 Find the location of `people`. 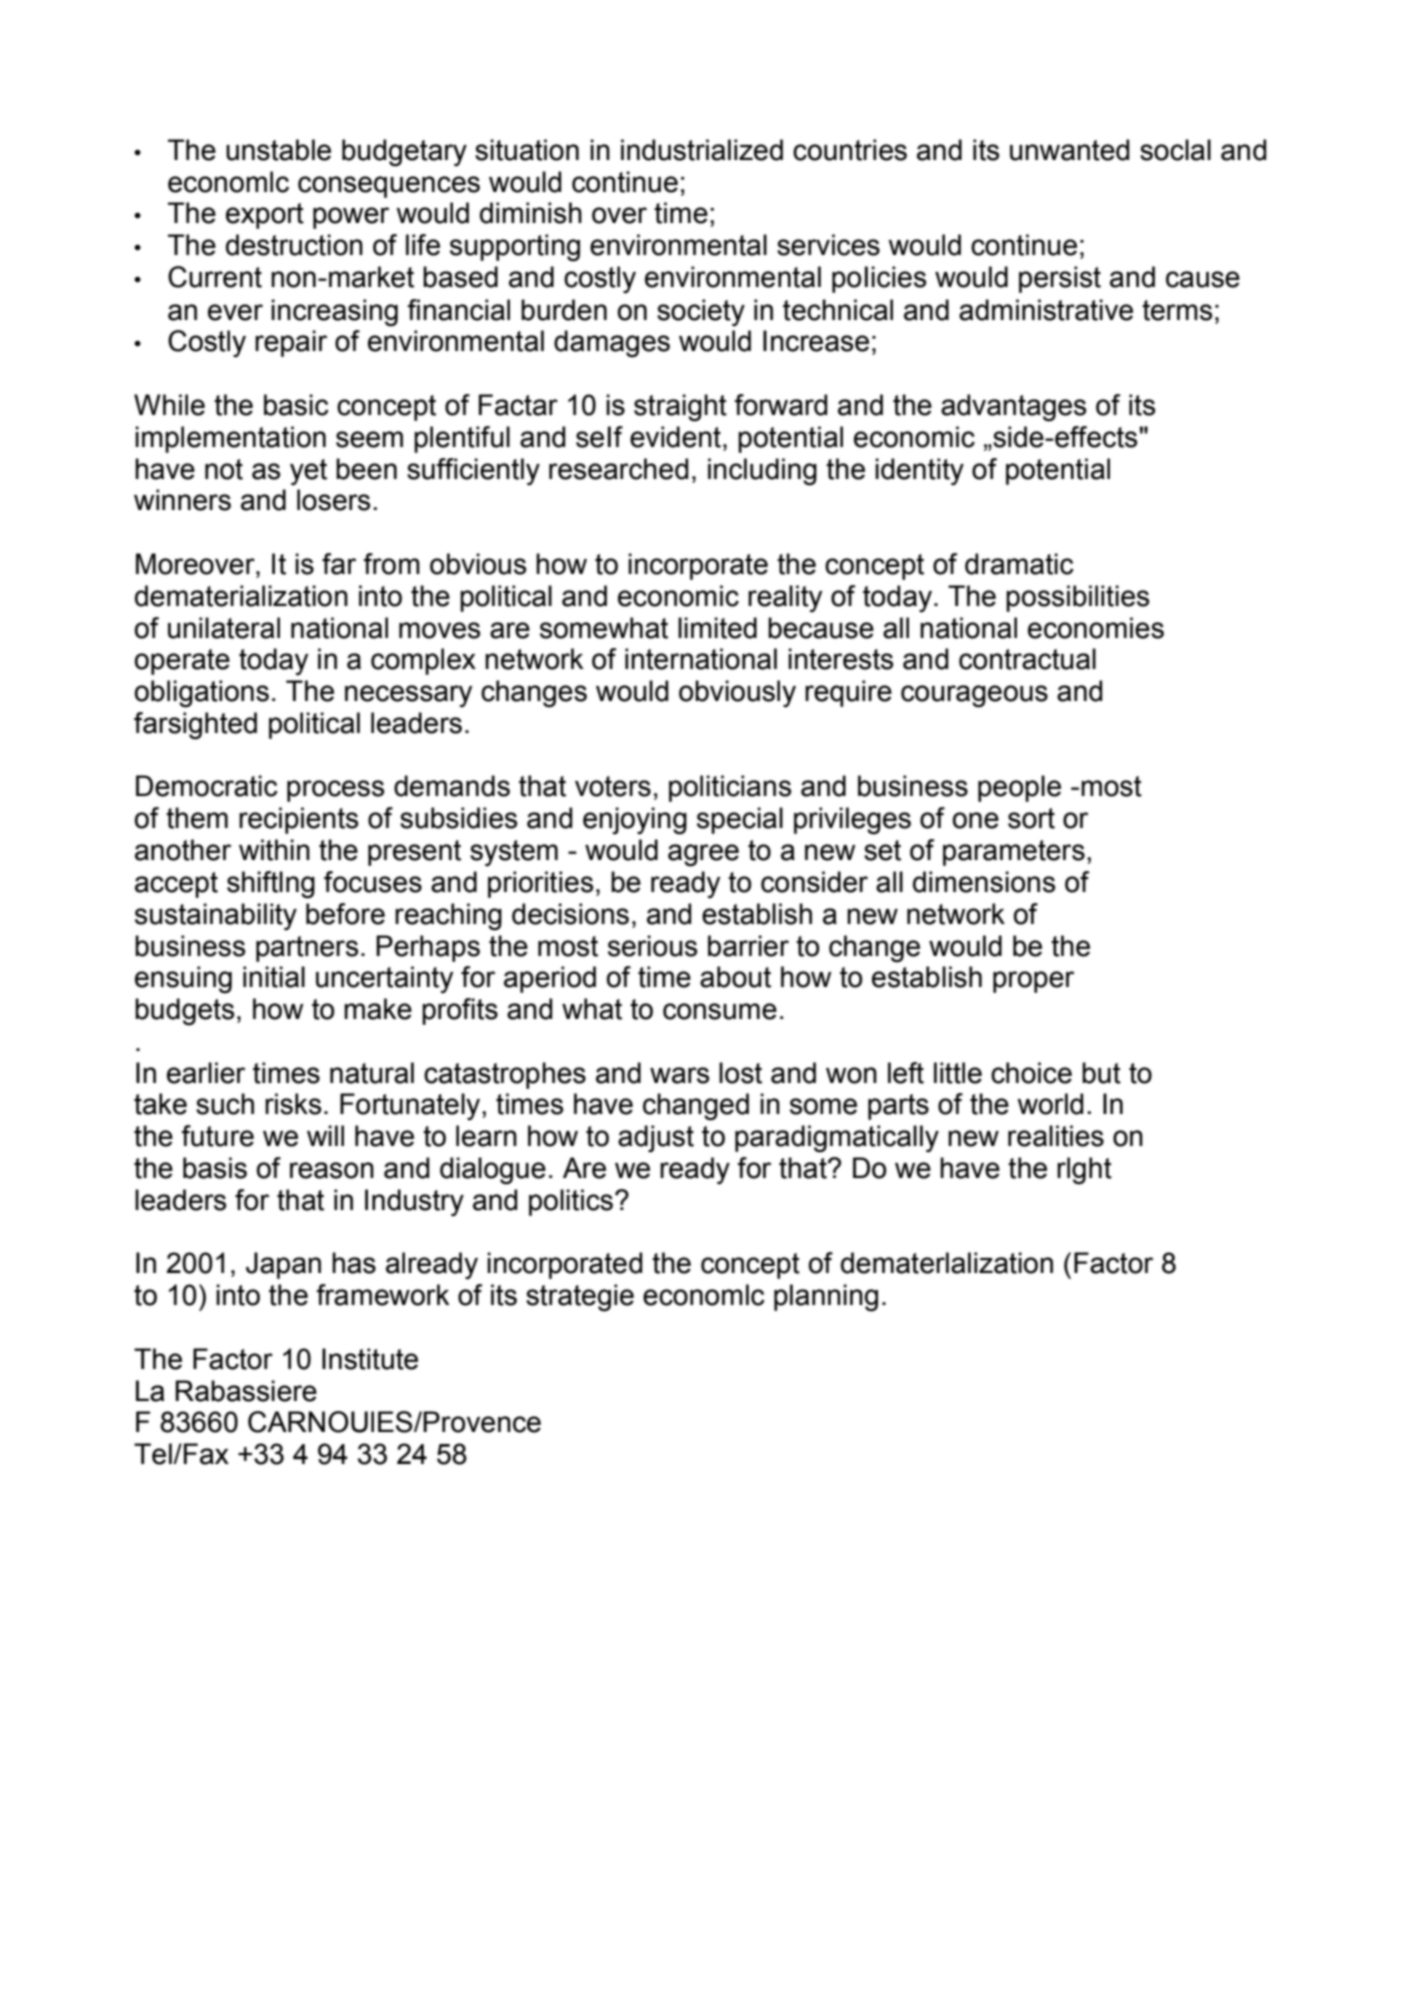

people is located at coordinates (1019, 788).
